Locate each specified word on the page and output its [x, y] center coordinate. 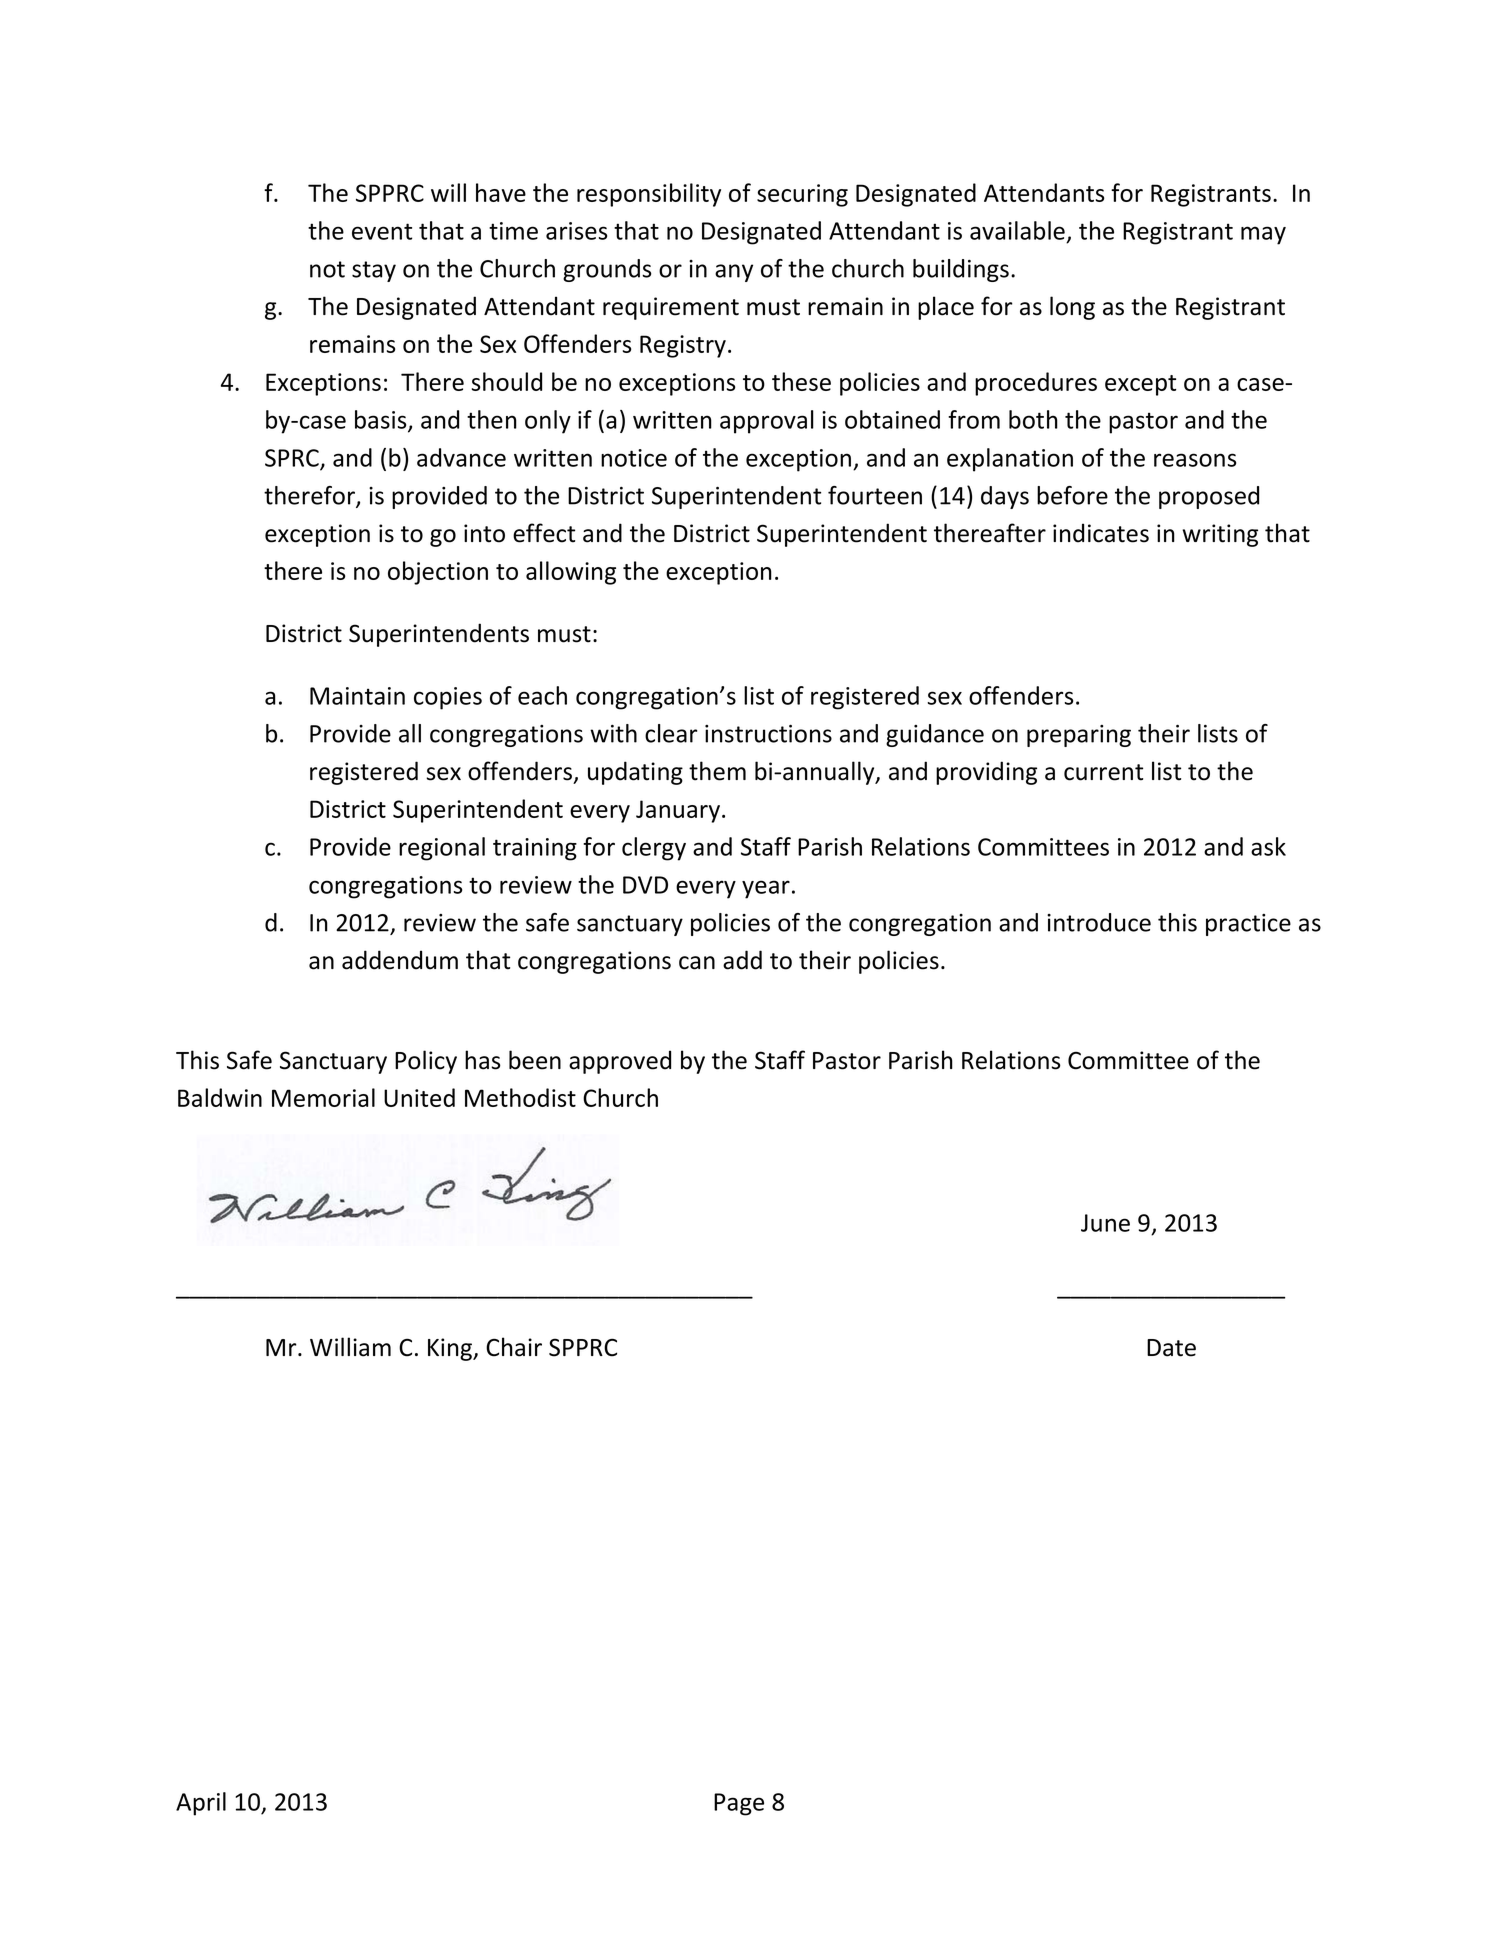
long [1072, 308]
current [1103, 772]
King [451, 1349]
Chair [514, 1347]
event [382, 231]
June [1105, 1223]
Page [739, 1804]
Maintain [357, 696]
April [201, 1804]
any [734, 273]
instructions [768, 734]
